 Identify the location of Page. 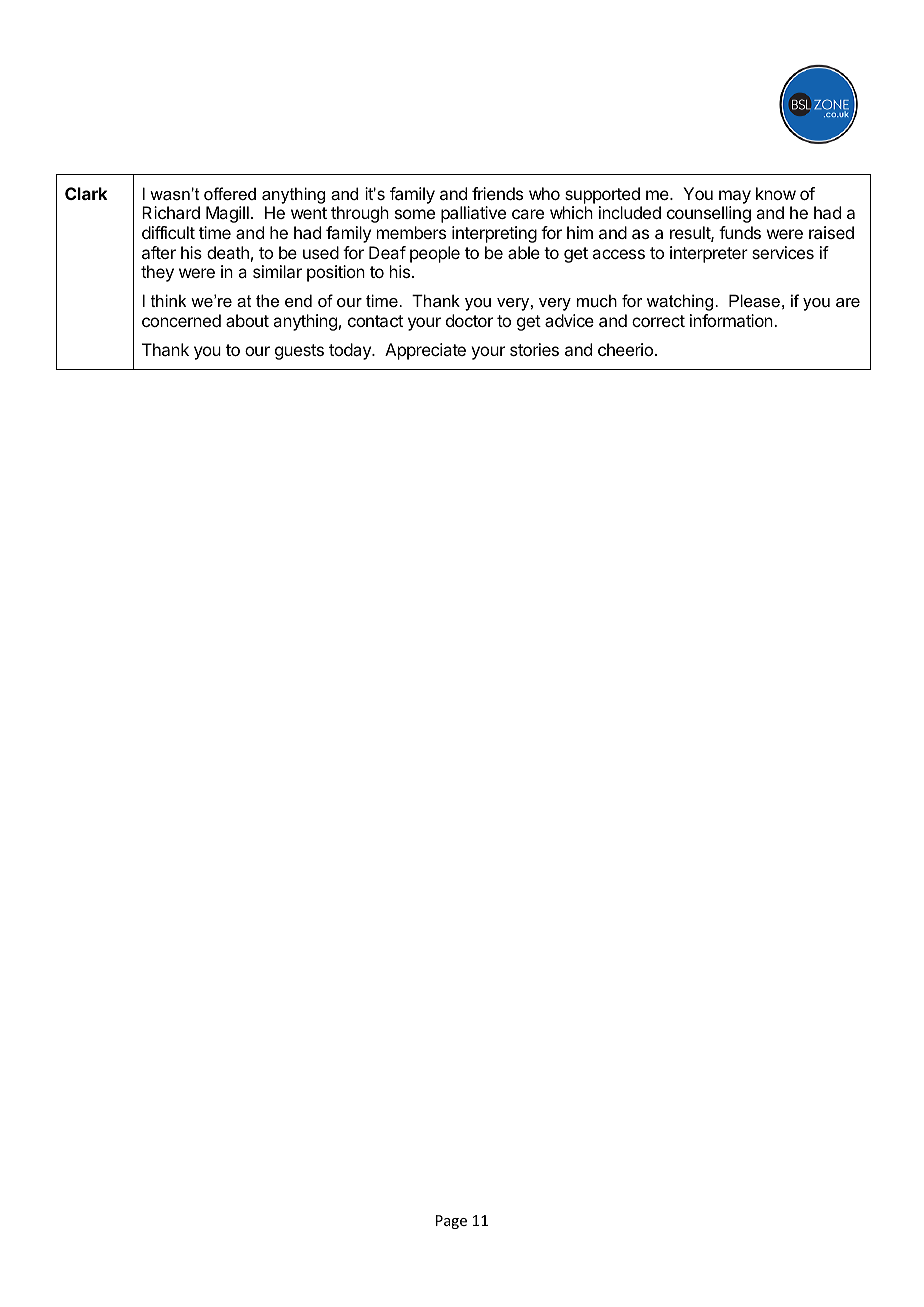
(451, 1222).
